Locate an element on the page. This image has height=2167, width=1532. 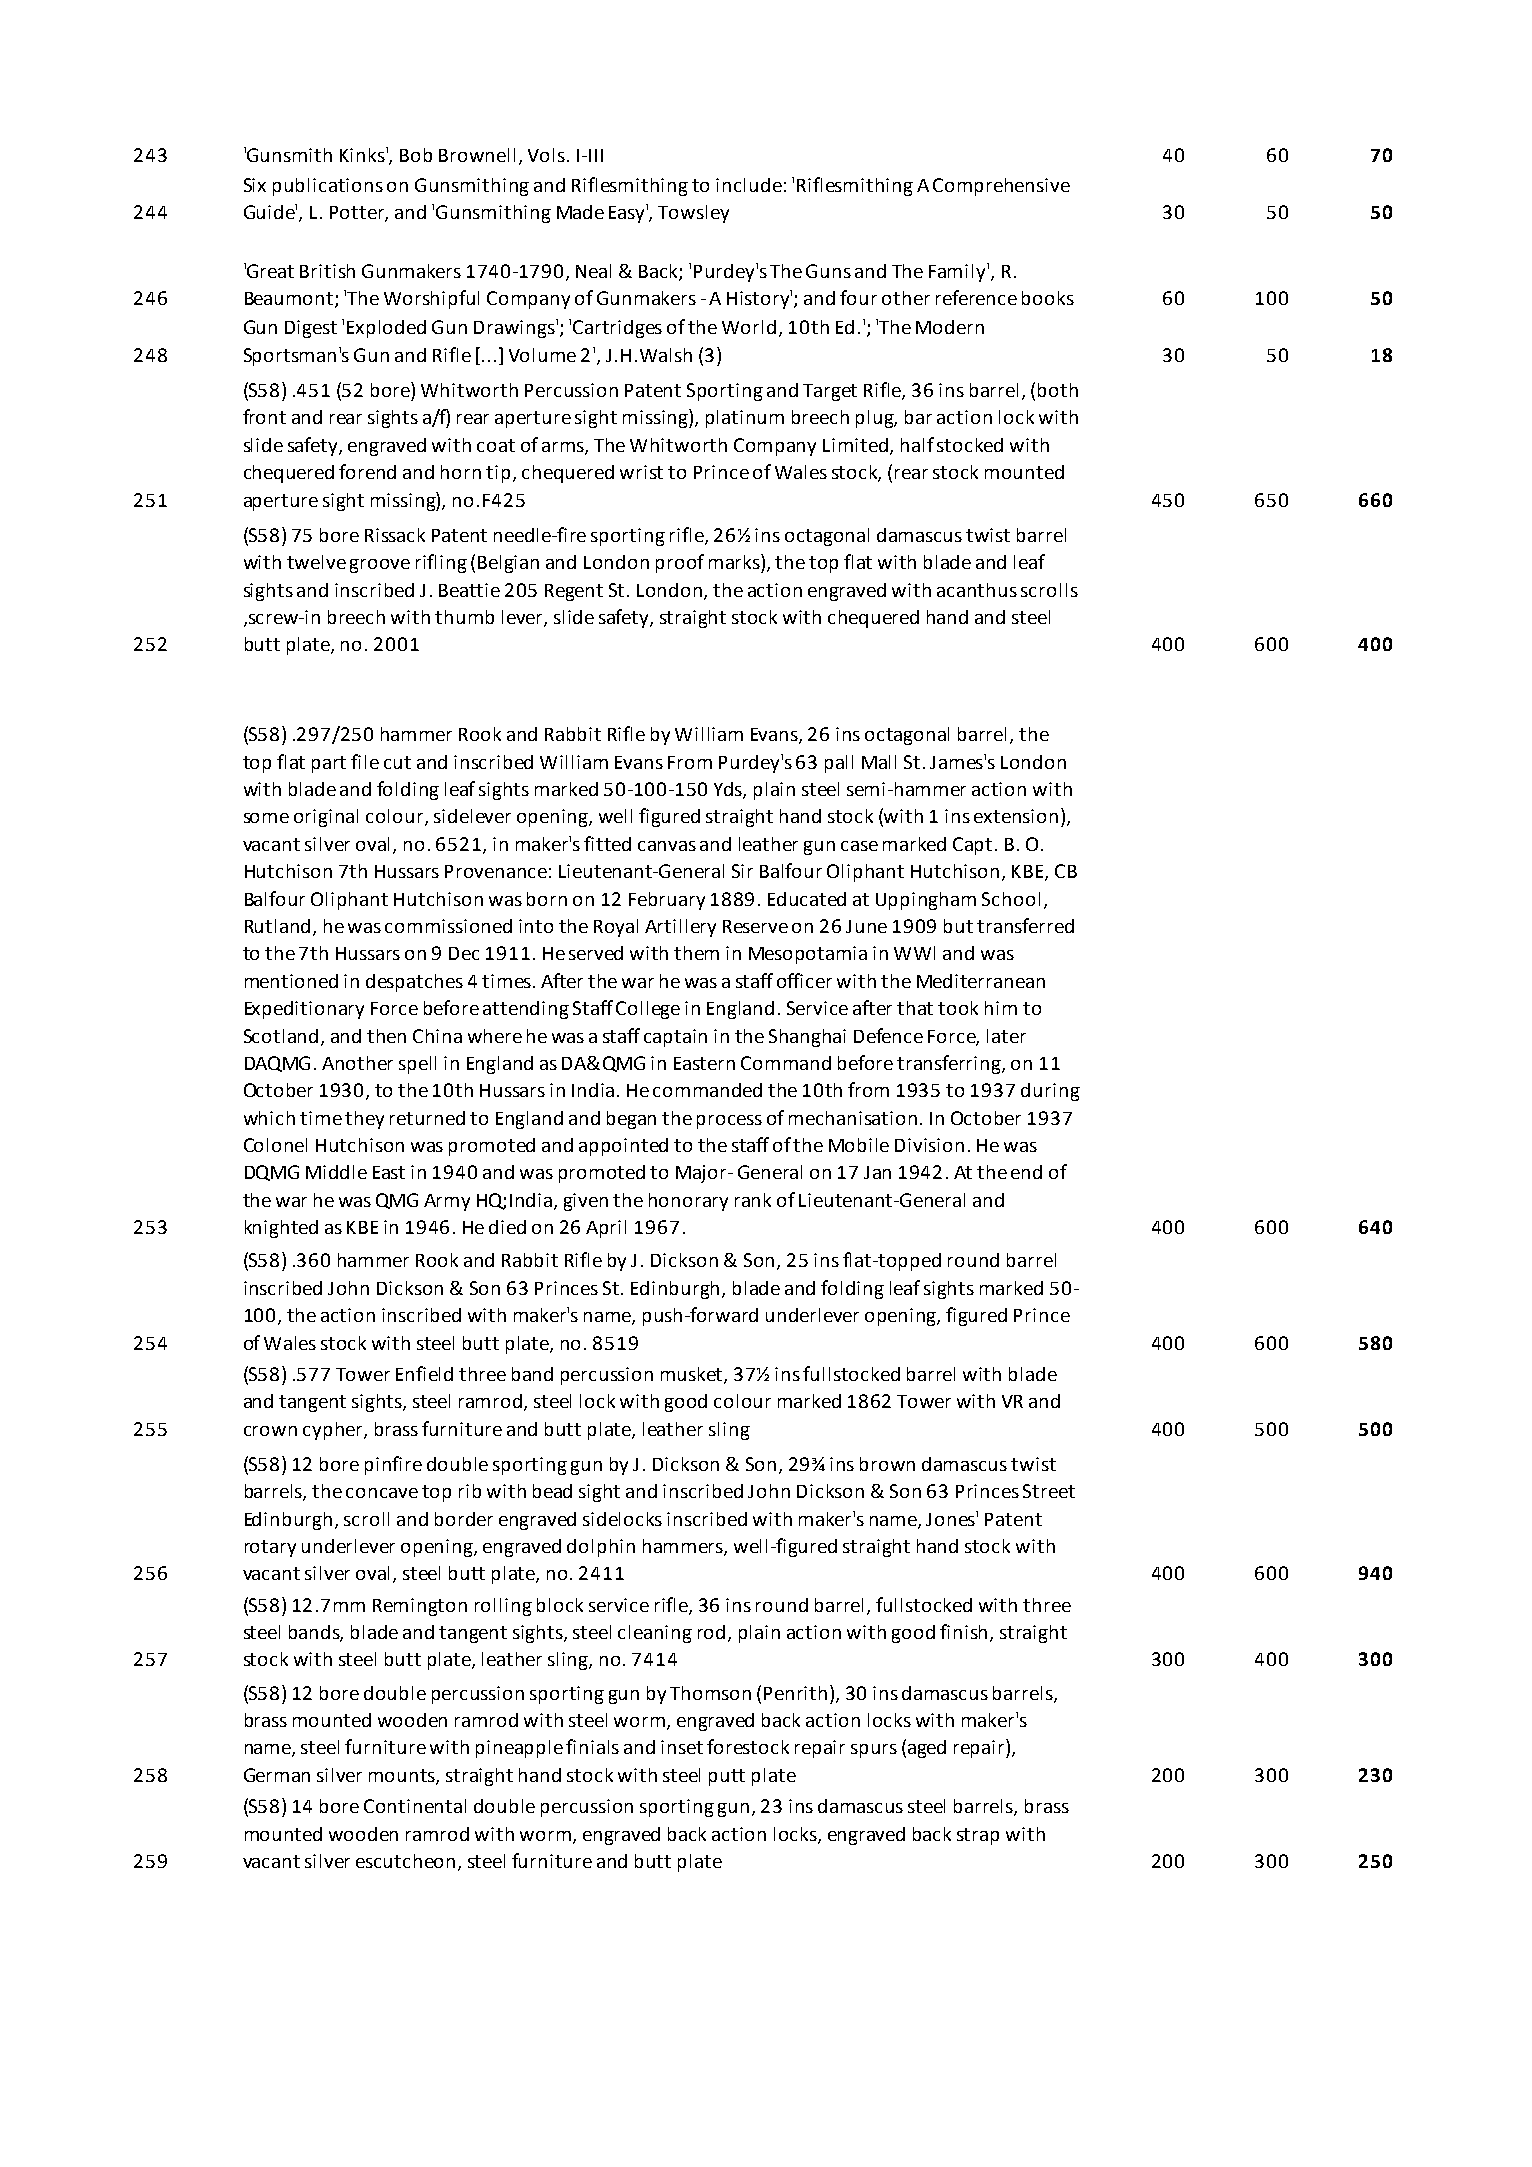
proof is located at coordinates (680, 563).
